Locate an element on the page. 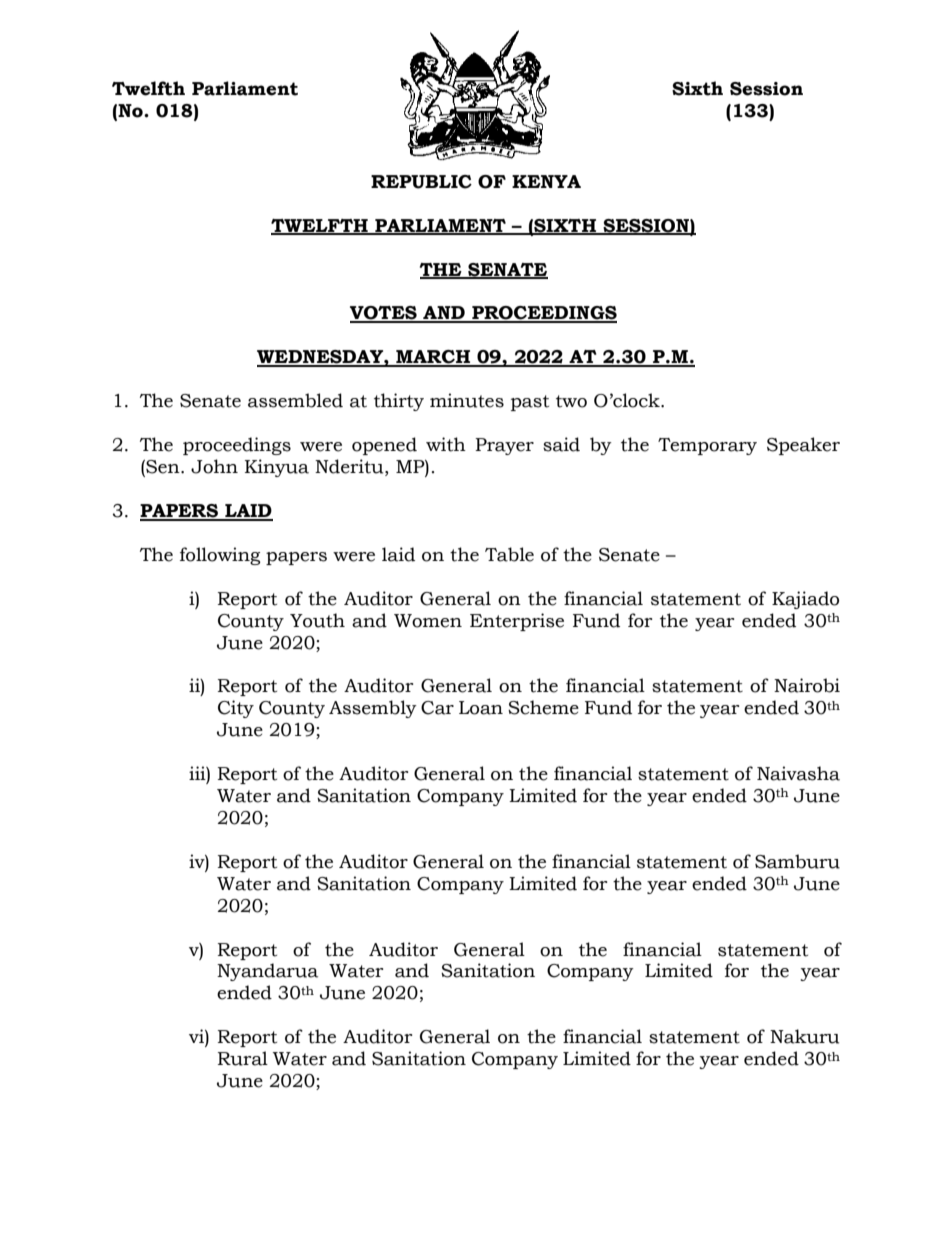 The image size is (952, 1233). Enterprise is located at coordinates (517, 622).
